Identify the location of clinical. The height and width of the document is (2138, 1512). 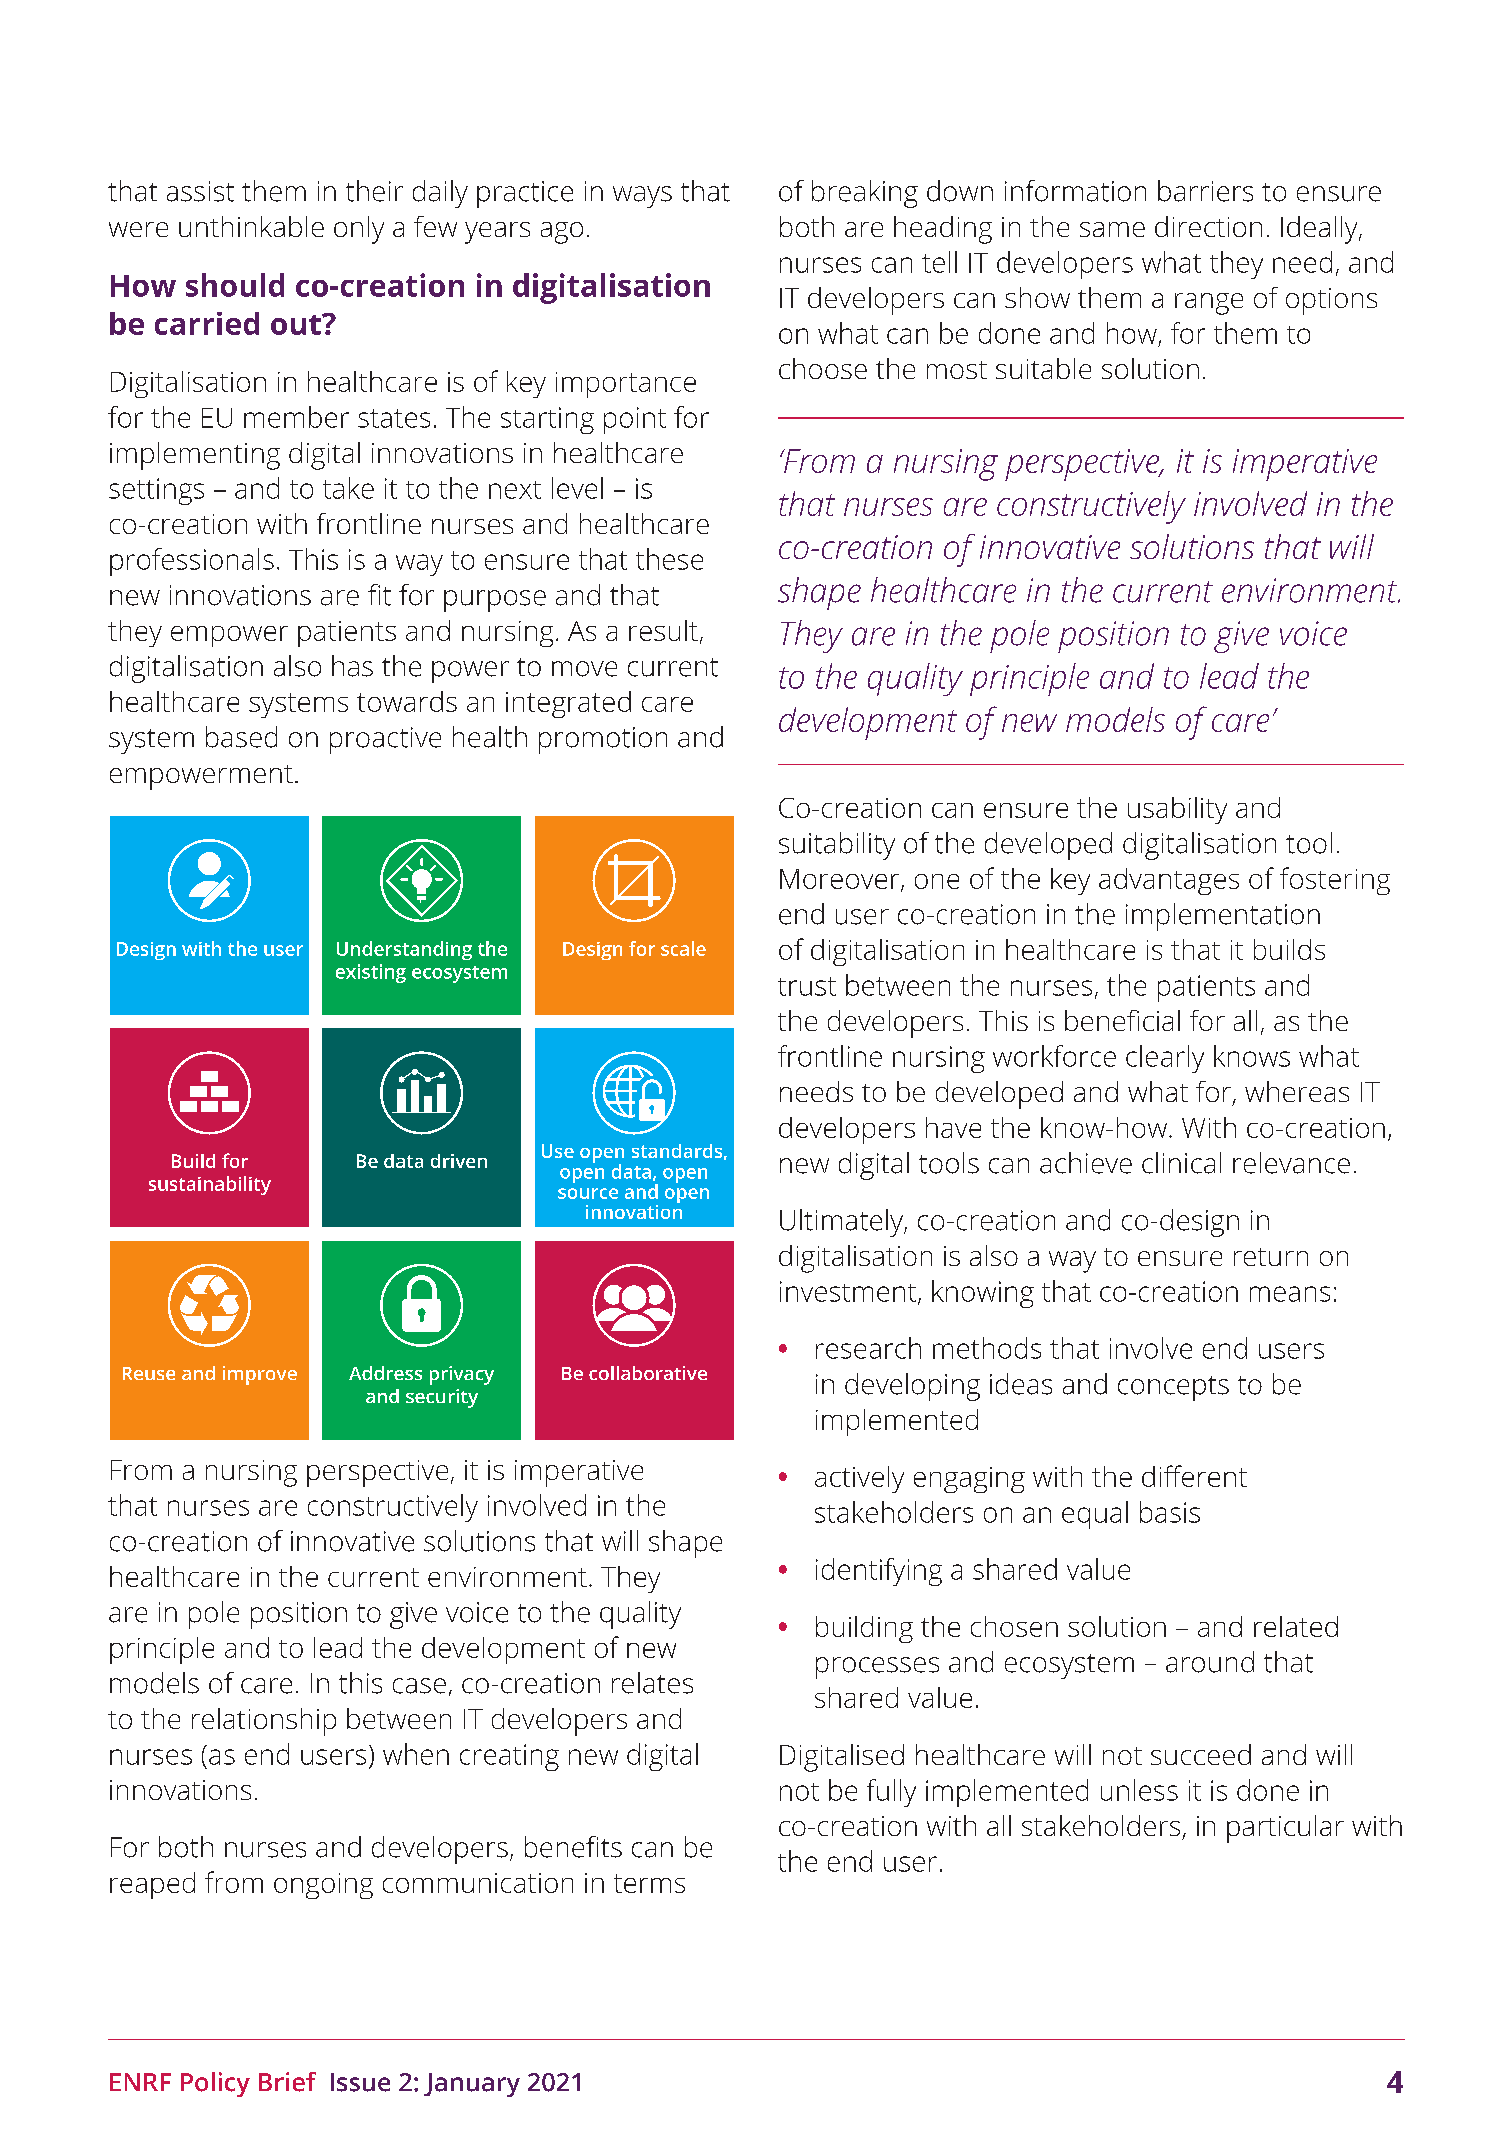
(1181, 1163).
